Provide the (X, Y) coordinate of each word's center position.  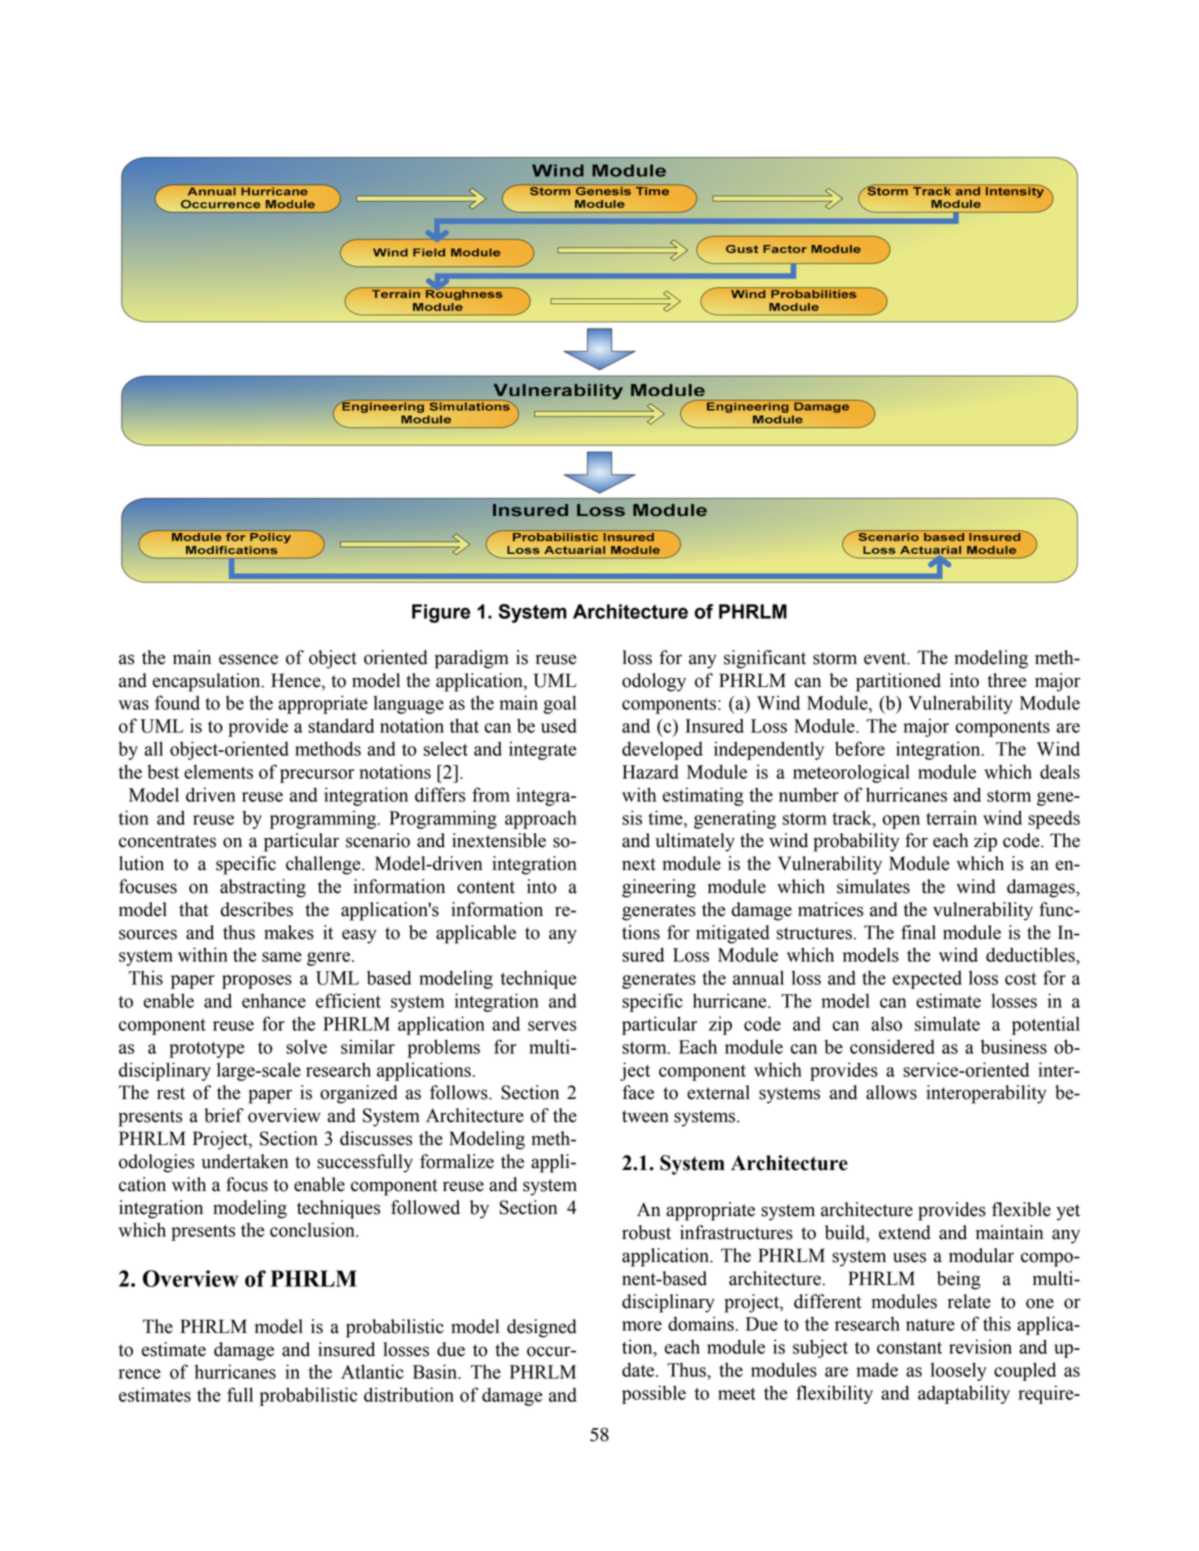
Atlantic (372, 1371)
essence (248, 659)
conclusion (313, 1229)
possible (654, 1394)
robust (646, 1232)
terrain (951, 817)
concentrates (167, 841)
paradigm (472, 659)
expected (927, 979)
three (1006, 680)
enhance (274, 1000)
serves (552, 1026)
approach (541, 819)
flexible (1021, 1209)
